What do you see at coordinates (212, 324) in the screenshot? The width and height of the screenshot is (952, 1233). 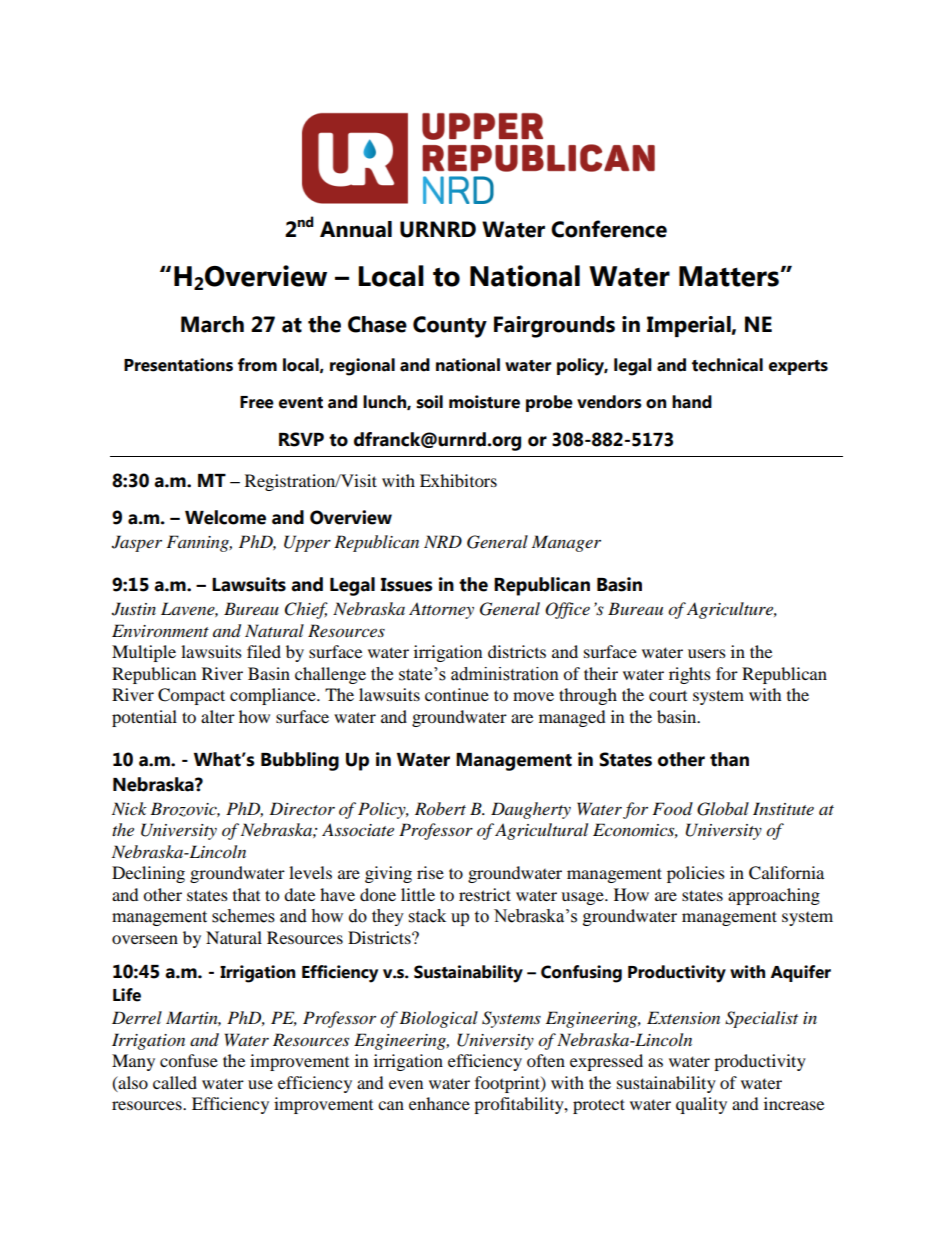 I see `March` at bounding box center [212, 324].
